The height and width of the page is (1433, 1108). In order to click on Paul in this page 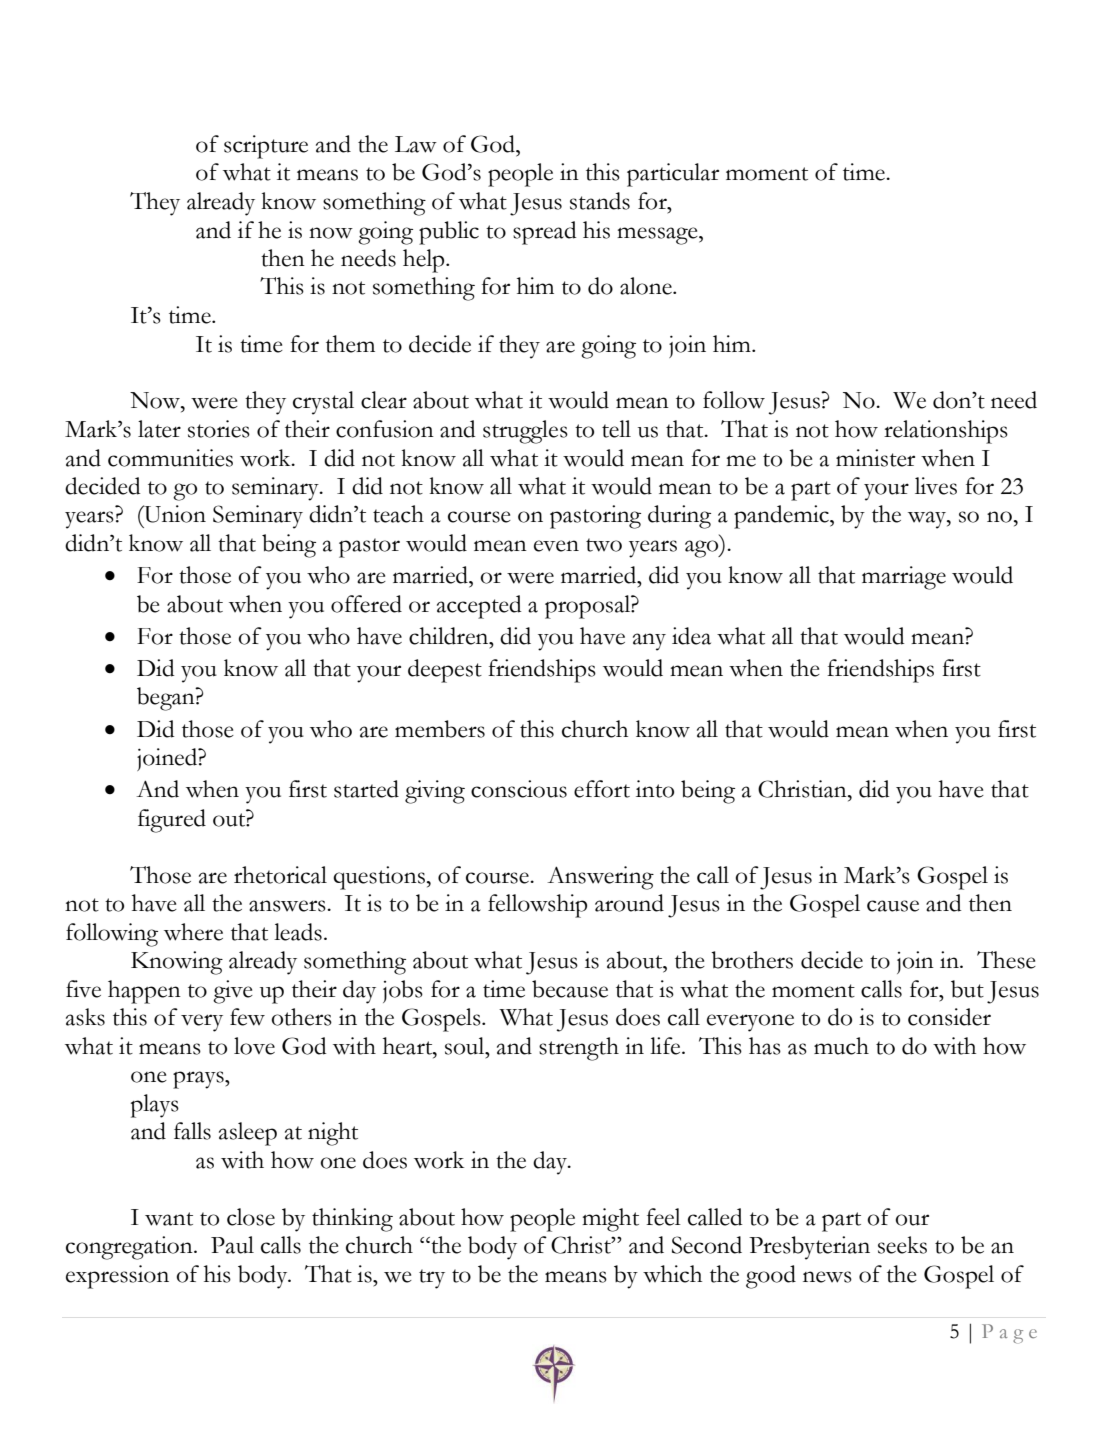, I will do `click(232, 1245)`.
